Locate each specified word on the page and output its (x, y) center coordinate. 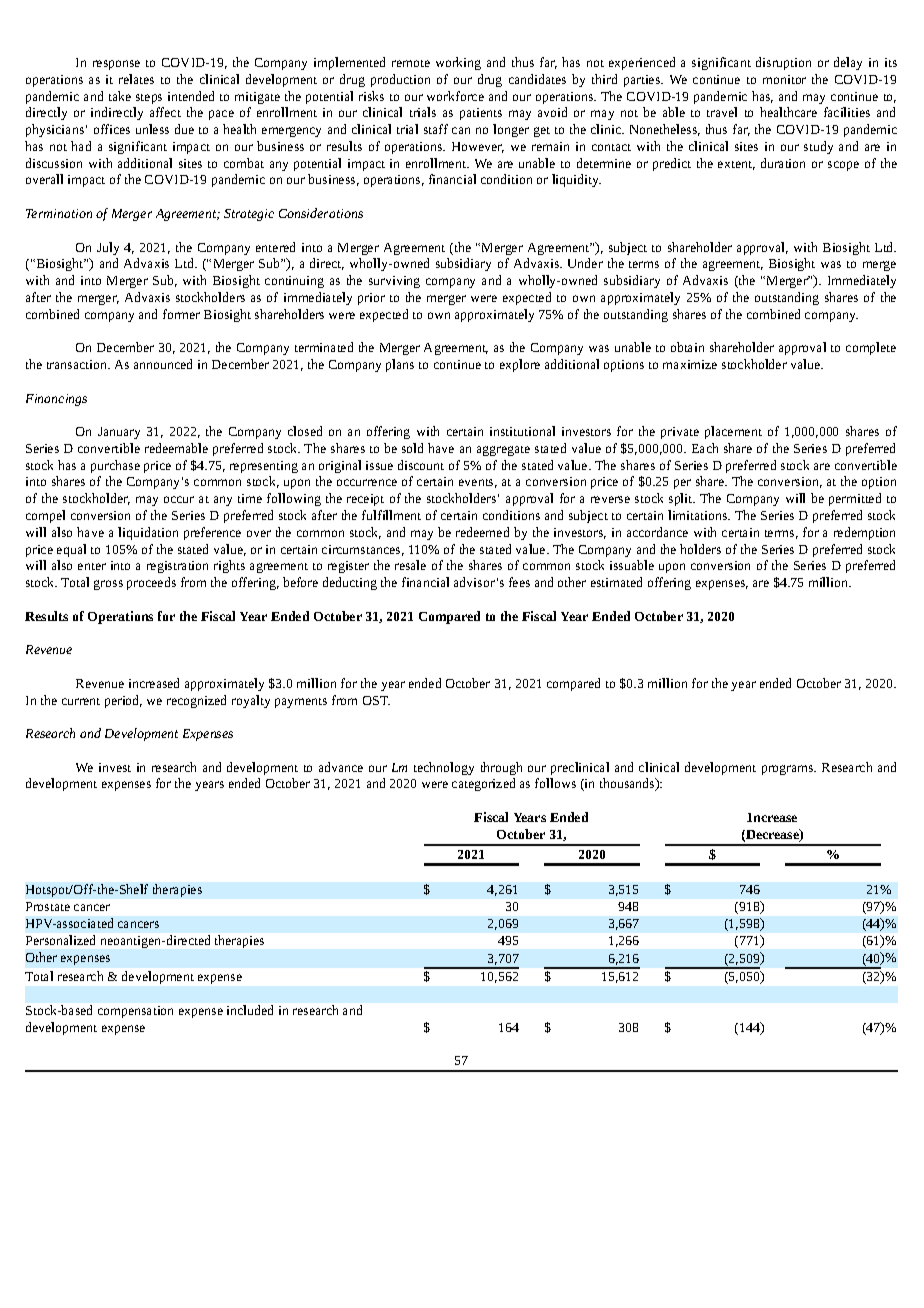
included (250, 1010)
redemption (864, 533)
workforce (455, 96)
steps (149, 99)
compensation (135, 1012)
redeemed (482, 532)
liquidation (148, 533)
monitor (784, 79)
